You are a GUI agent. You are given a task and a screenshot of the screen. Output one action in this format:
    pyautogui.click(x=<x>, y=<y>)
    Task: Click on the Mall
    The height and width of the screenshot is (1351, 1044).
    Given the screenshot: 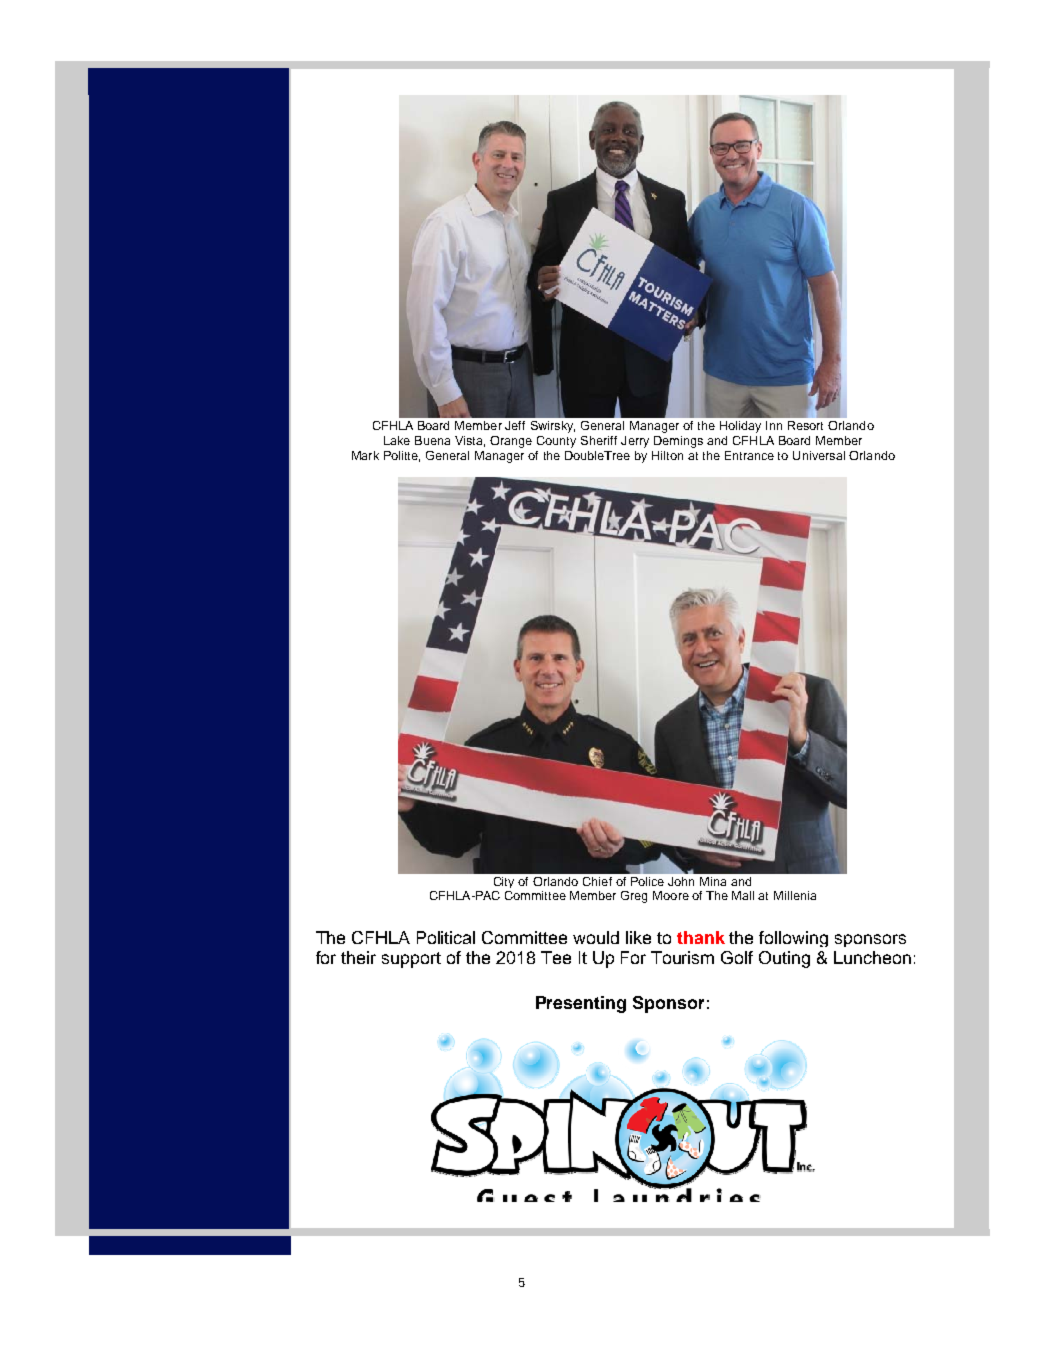 What is the action you would take?
    pyautogui.click(x=743, y=895)
